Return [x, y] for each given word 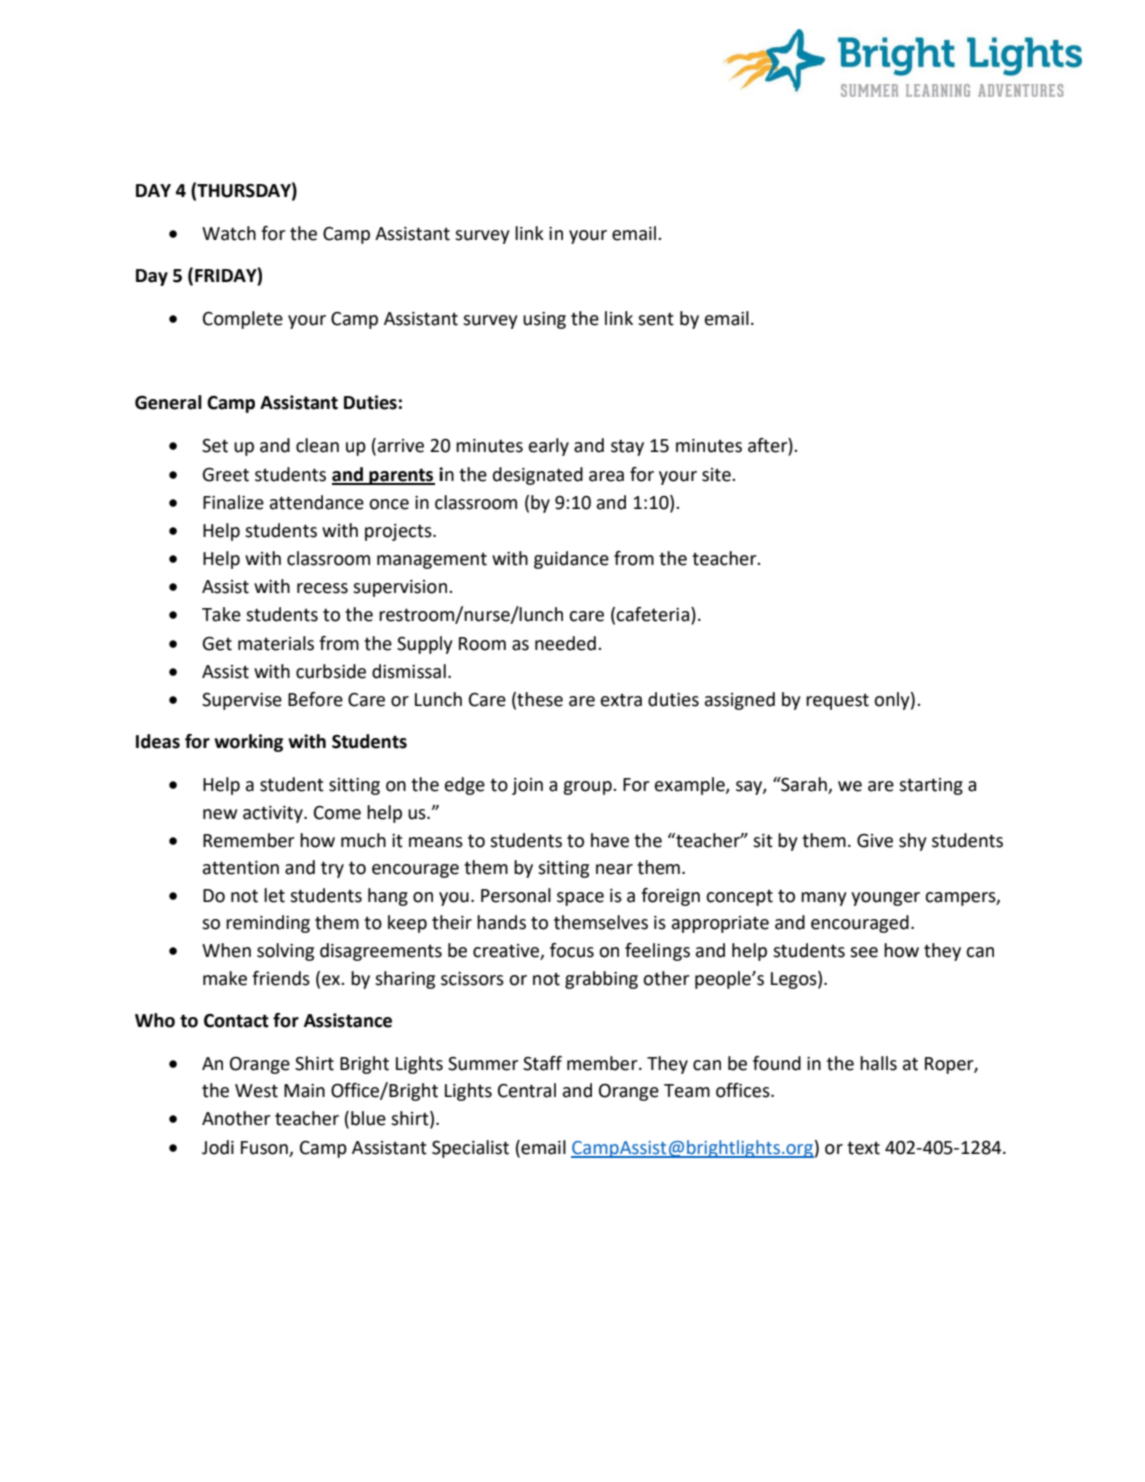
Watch [229, 233]
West [256, 1091]
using [544, 320]
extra [621, 700]
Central [527, 1090]
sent [656, 319]
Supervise [242, 701]
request [837, 702]
